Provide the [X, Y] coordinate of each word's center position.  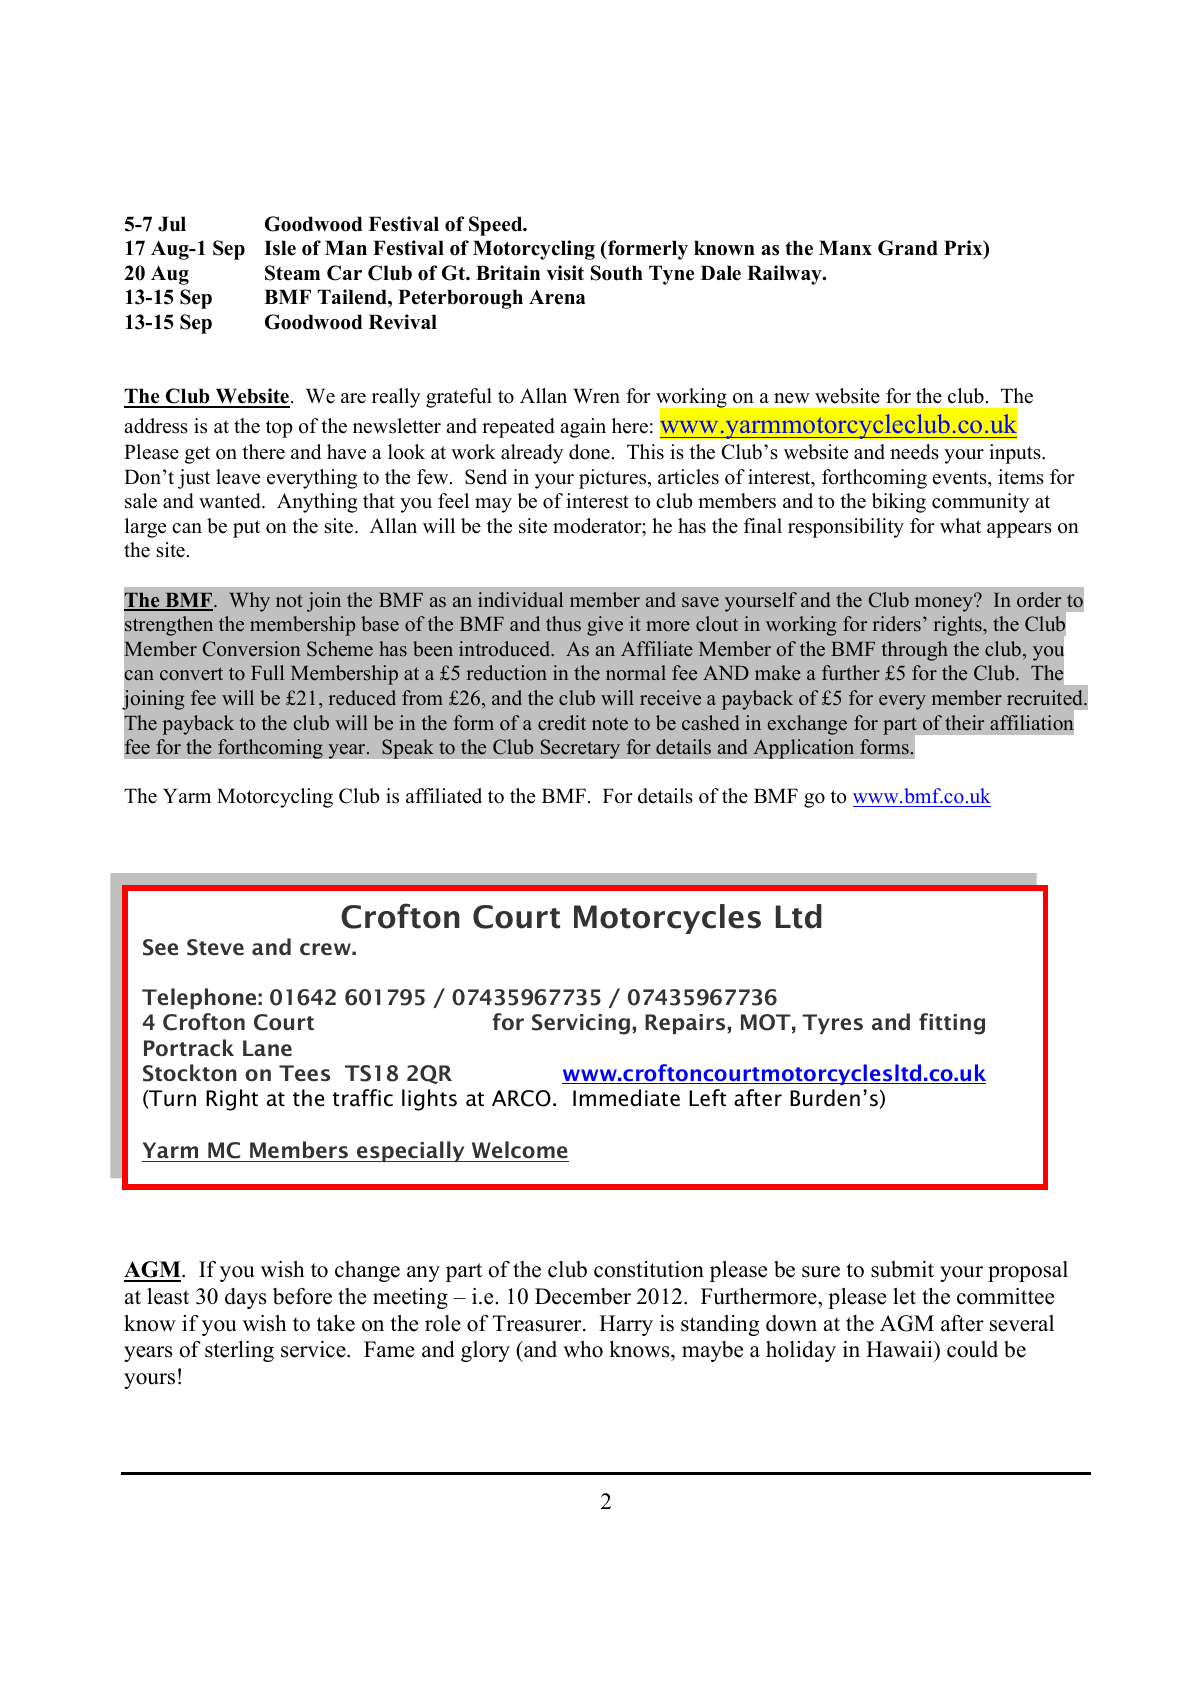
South [617, 273]
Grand [908, 248]
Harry [626, 1325]
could [972, 1349]
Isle [280, 248]
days [246, 1298]
